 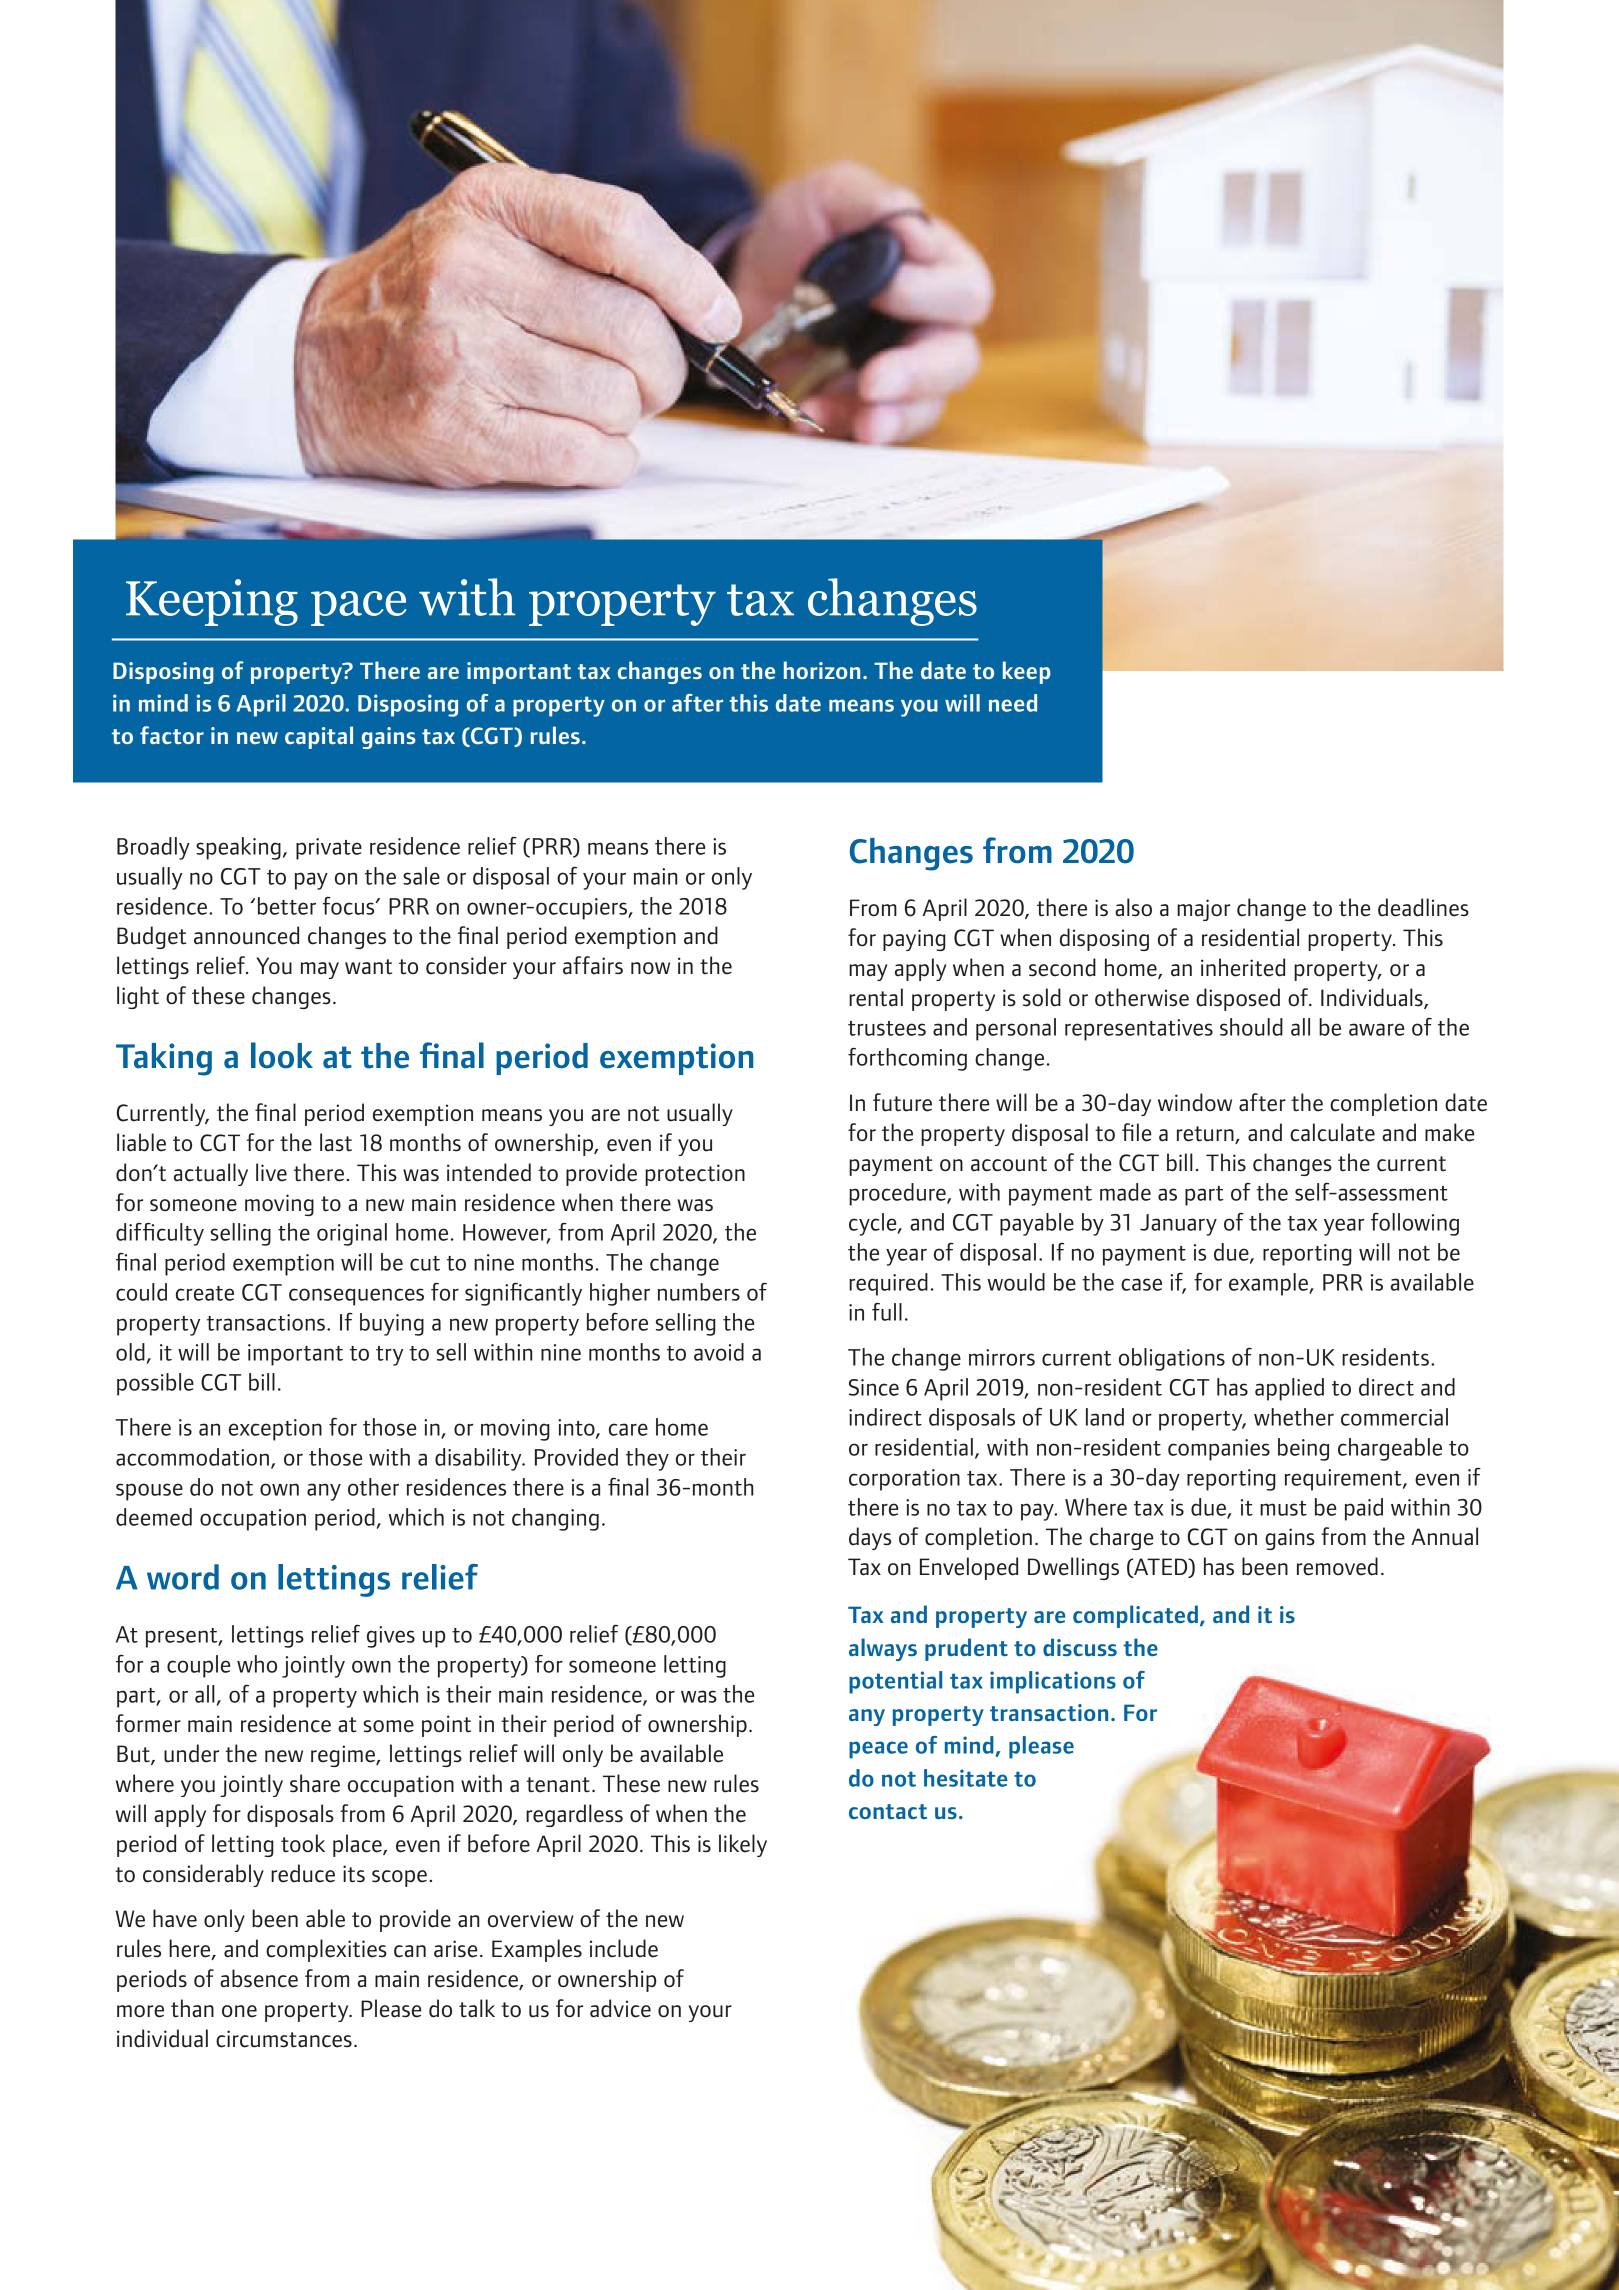 What do you see at coordinates (902, 1102) in the image?
I see `future` at bounding box center [902, 1102].
